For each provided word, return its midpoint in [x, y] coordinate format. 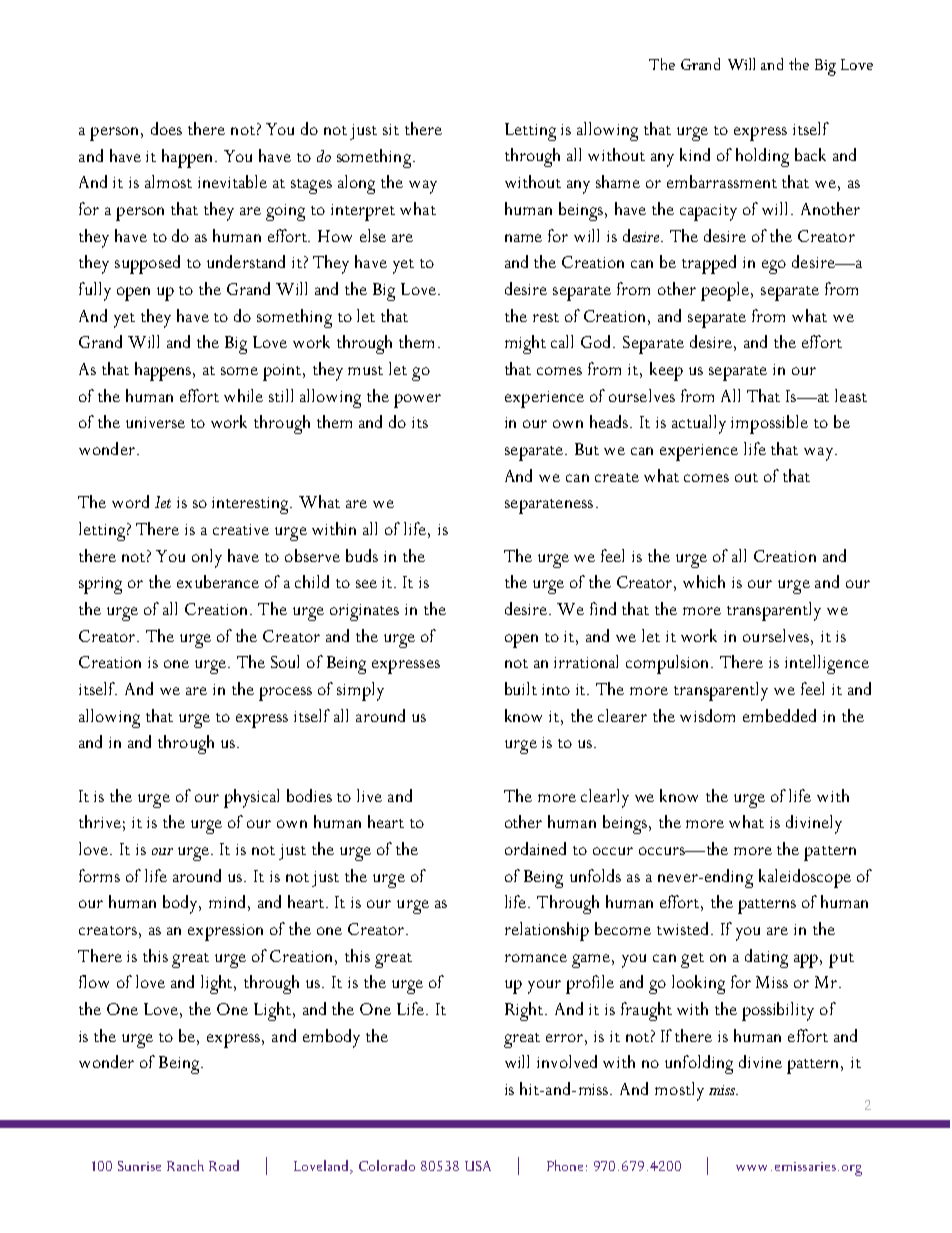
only [207, 558]
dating [766, 958]
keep [666, 371]
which [704, 581]
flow [94, 981]
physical [251, 798]
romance [536, 958]
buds [362, 555]
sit [391, 129]
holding [762, 157]
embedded [779, 715]
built [521, 688]
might [525, 344]
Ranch [185, 1165]
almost [168, 181]
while [243, 395]
